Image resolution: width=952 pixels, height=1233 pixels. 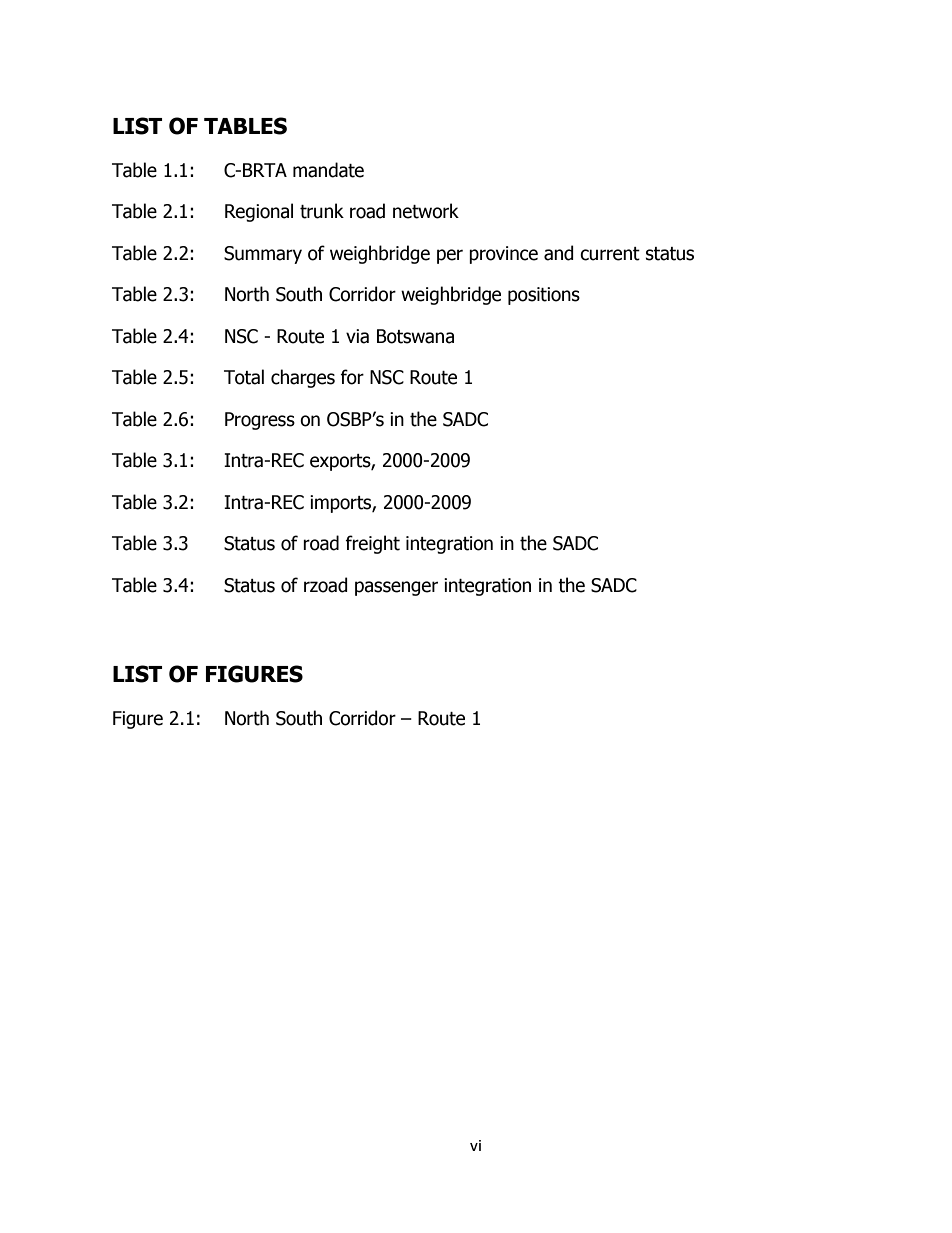 What do you see at coordinates (415, 336) in the image?
I see `Botswana` at bounding box center [415, 336].
